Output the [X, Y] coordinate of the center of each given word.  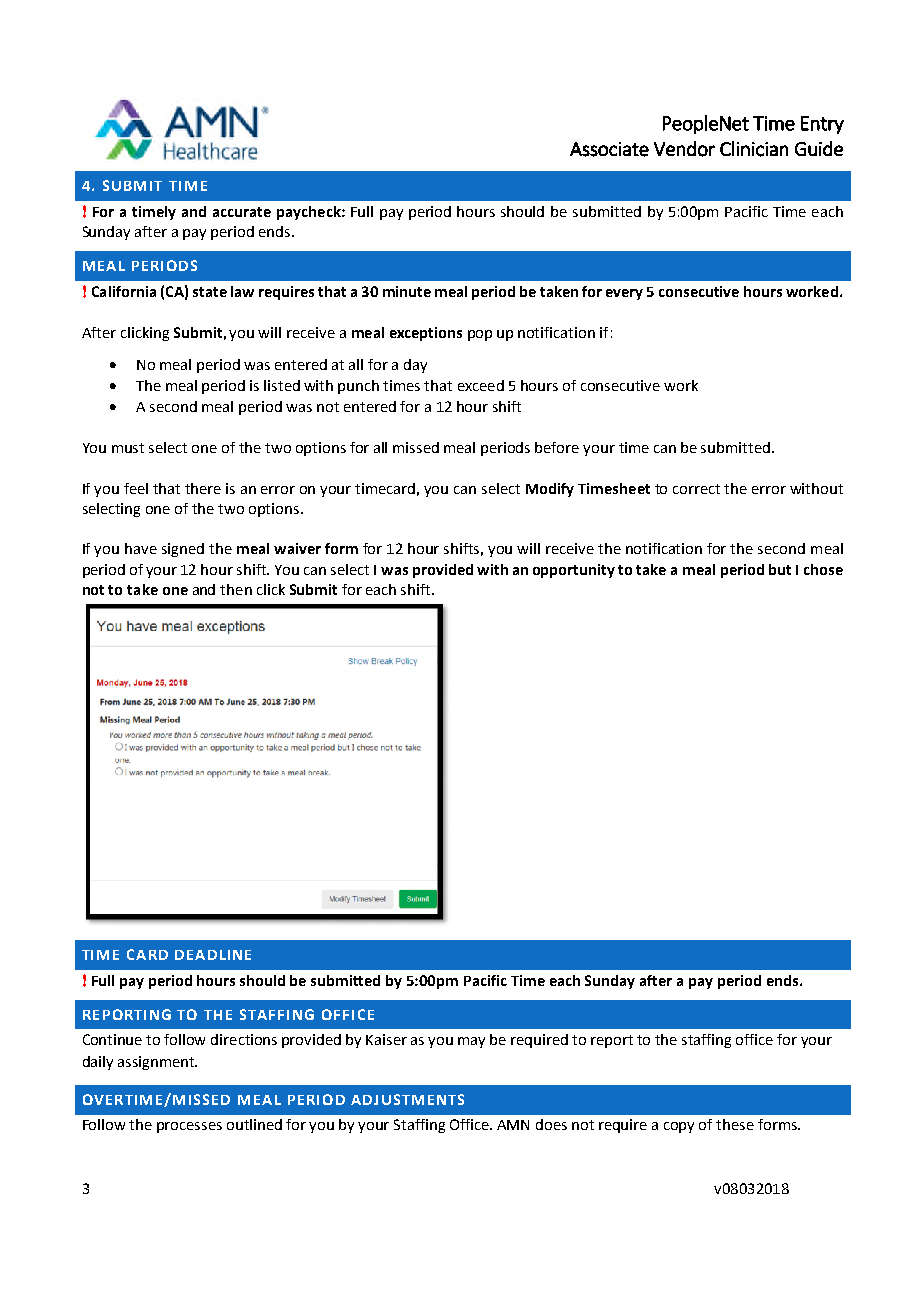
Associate [609, 149]
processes [189, 1127]
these [735, 1124]
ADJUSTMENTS [407, 1099]
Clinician [754, 149]
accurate [242, 212]
